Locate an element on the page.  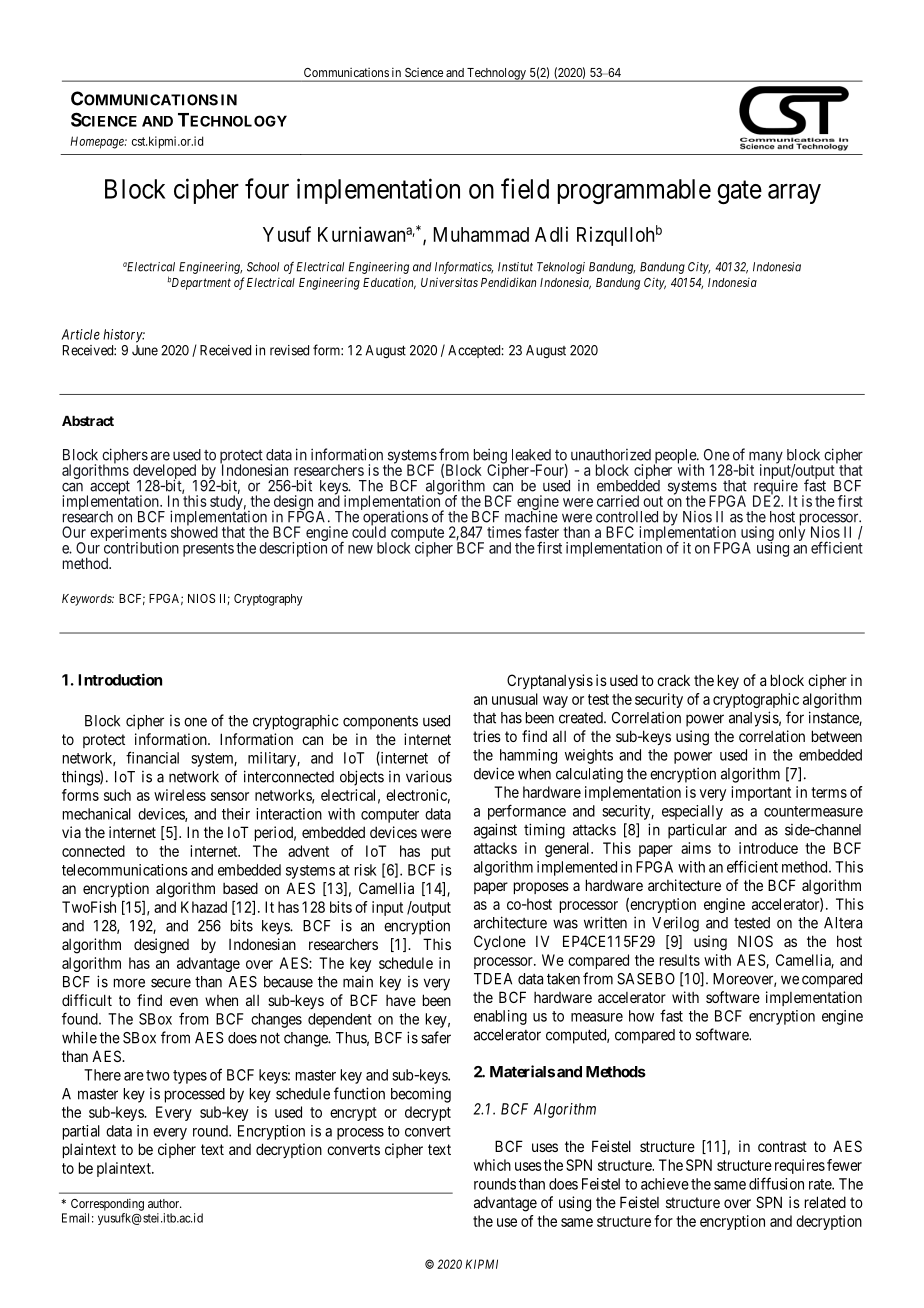
School is located at coordinates (263, 267).
